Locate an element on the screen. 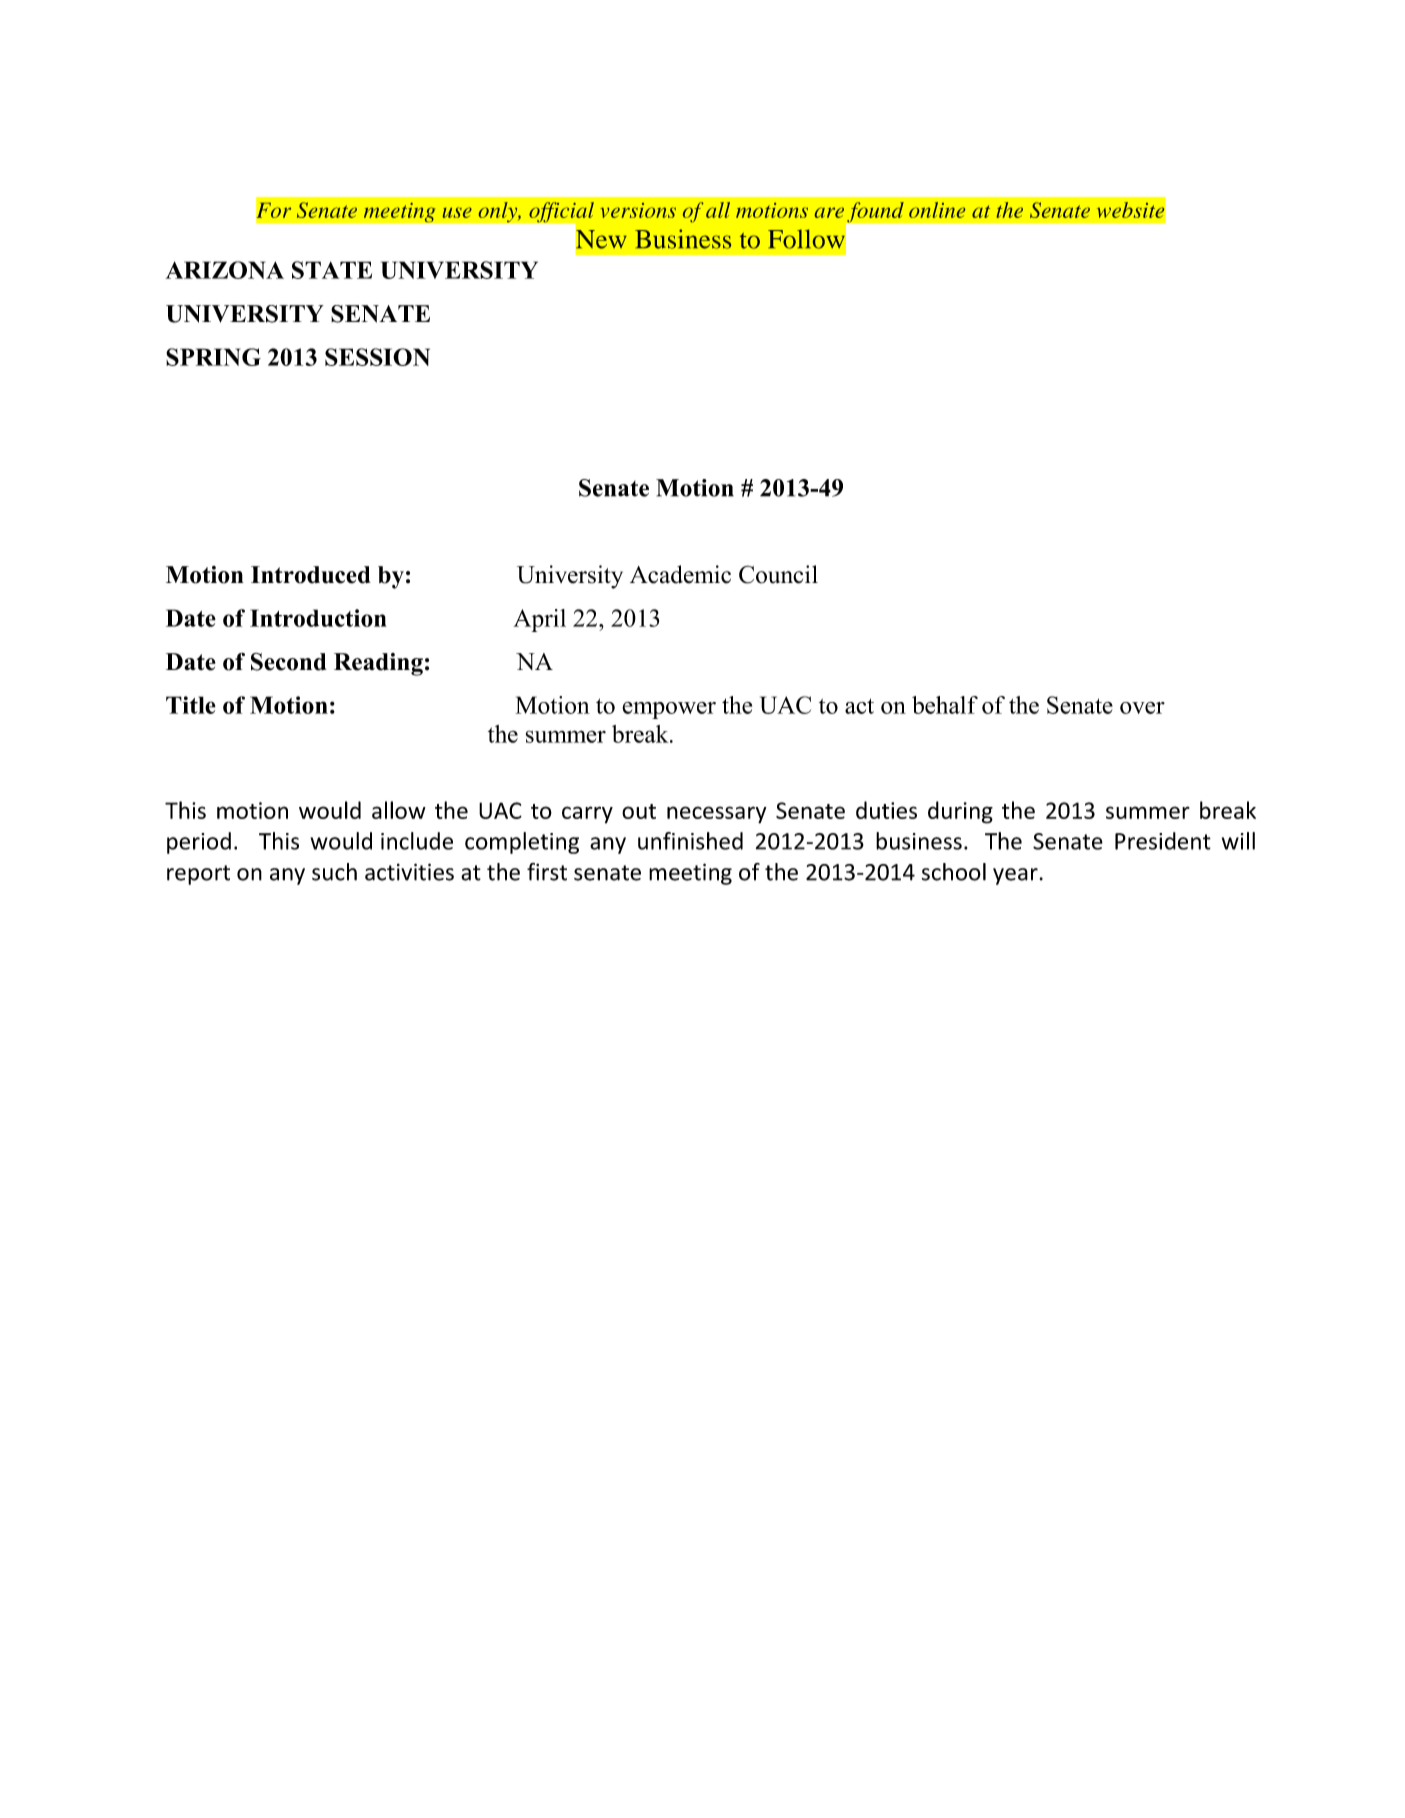 The image size is (1405, 1818). unfinished is located at coordinates (690, 841).
